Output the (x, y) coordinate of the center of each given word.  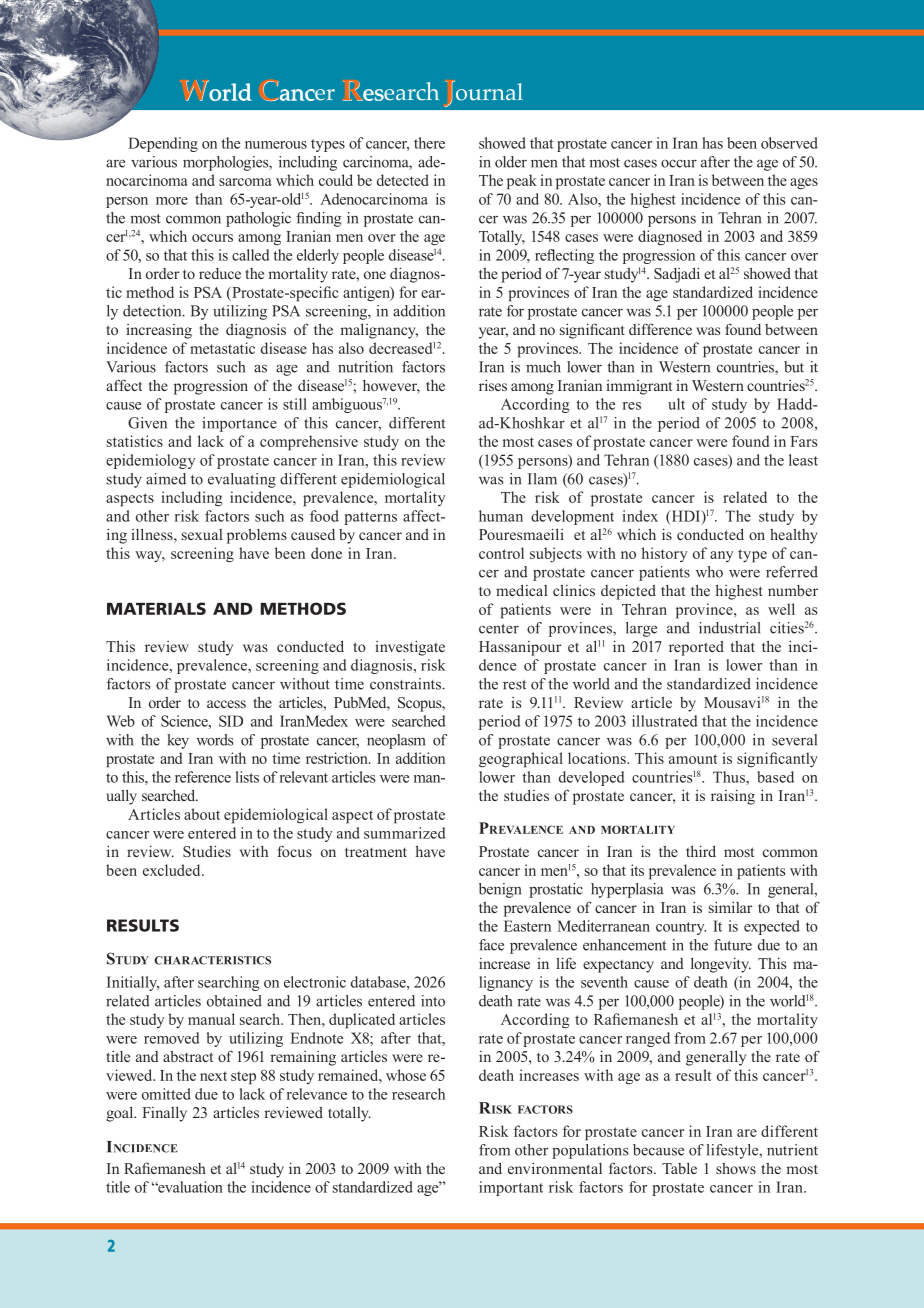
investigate (410, 648)
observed (789, 143)
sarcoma (245, 182)
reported (696, 648)
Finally (164, 1114)
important (511, 1188)
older (511, 162)
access (226, 704)
